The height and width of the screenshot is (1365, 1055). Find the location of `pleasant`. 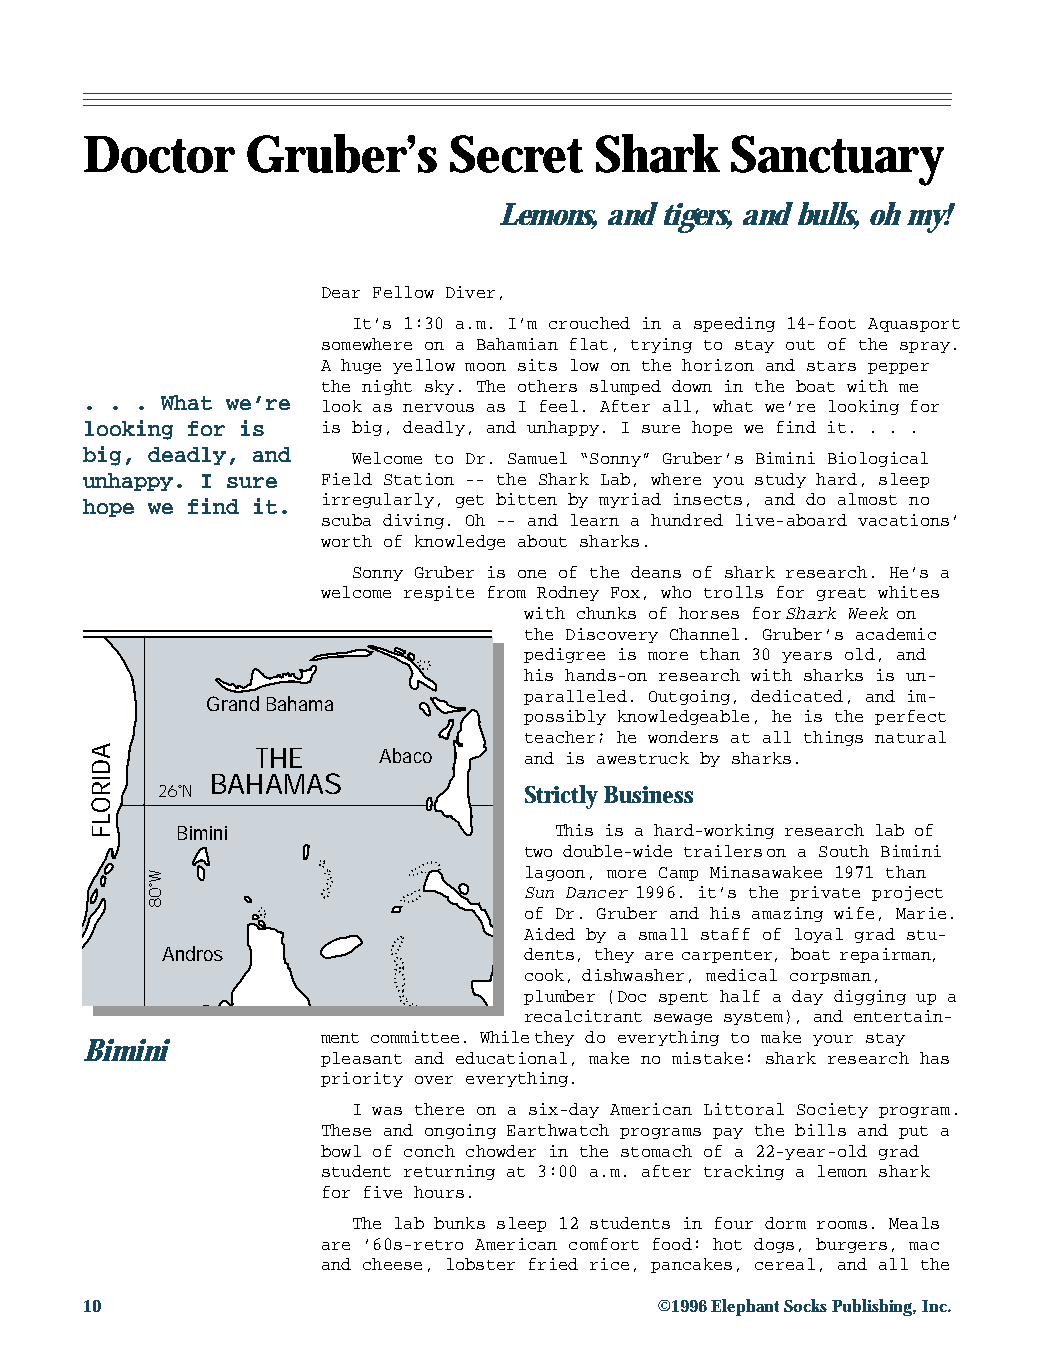

pleasant is located at coordinates (361, 1059).
